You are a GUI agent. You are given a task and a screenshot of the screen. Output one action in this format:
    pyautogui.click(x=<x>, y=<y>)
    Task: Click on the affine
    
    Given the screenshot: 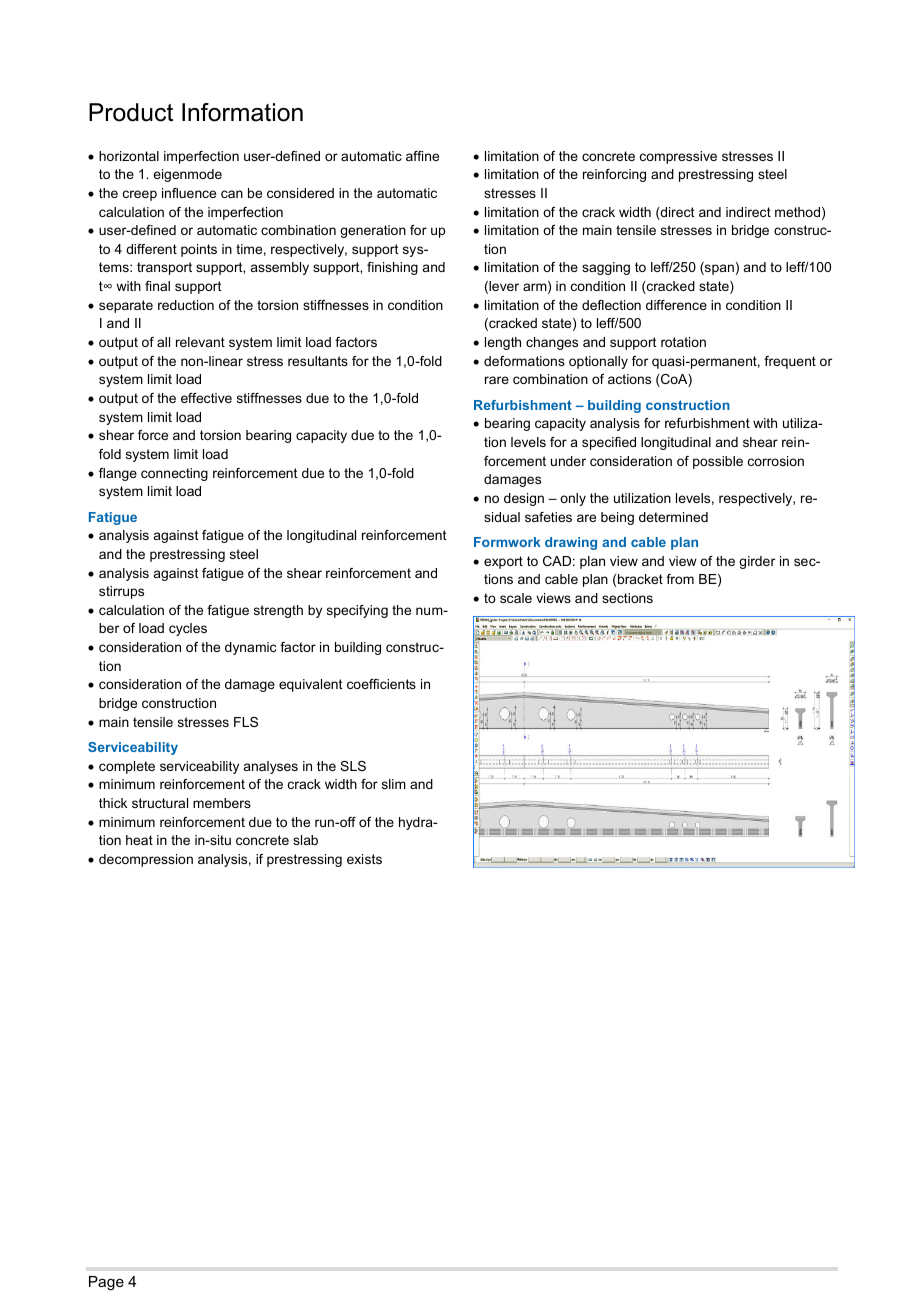 What is the action you would take?
    pyautogui.click(x=422, y=156)
